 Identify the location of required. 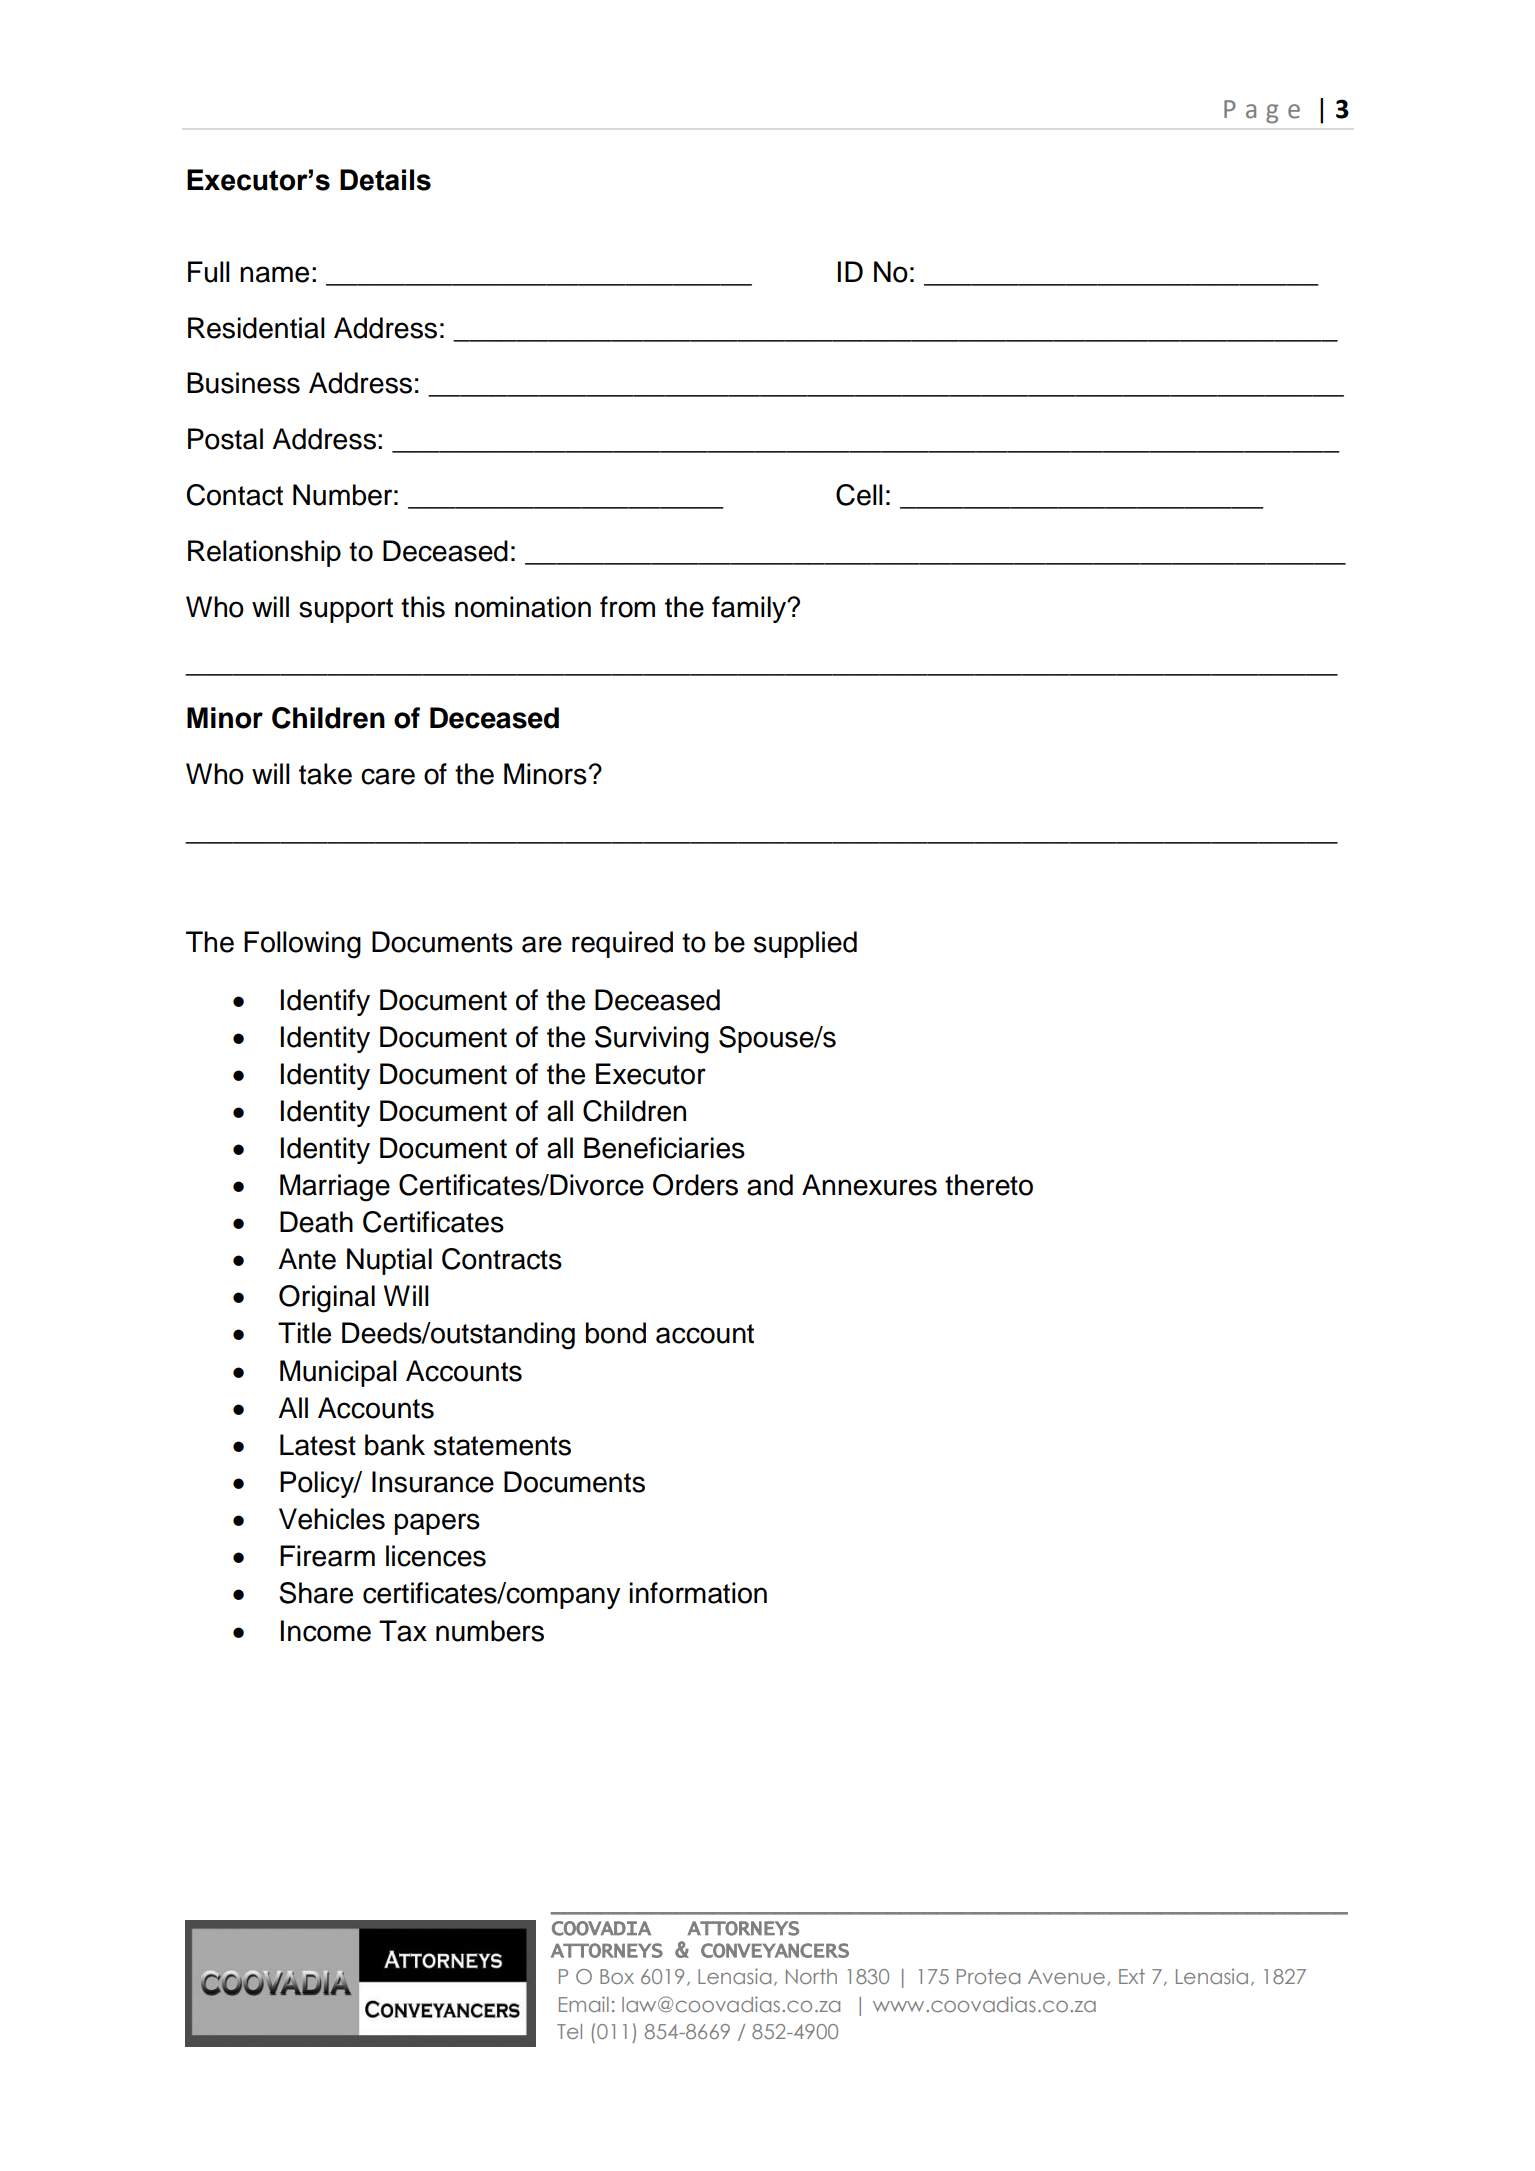
(622, 944).
